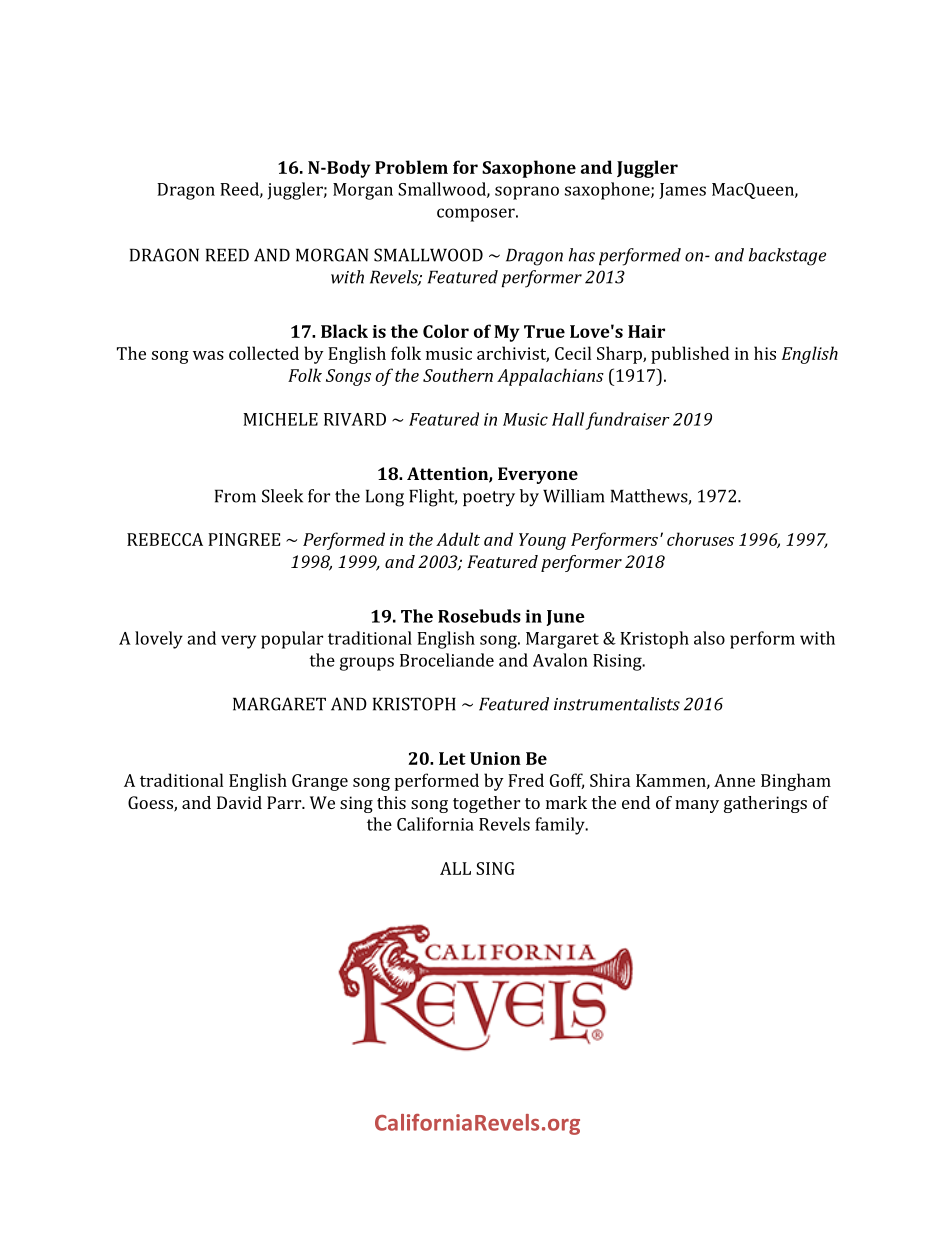 Image resolution: width=952 pixels, height=1233 pixels. What do you see at coordinates (239, 802) in the image?
I see `David` at bounding box center [239, 802].
